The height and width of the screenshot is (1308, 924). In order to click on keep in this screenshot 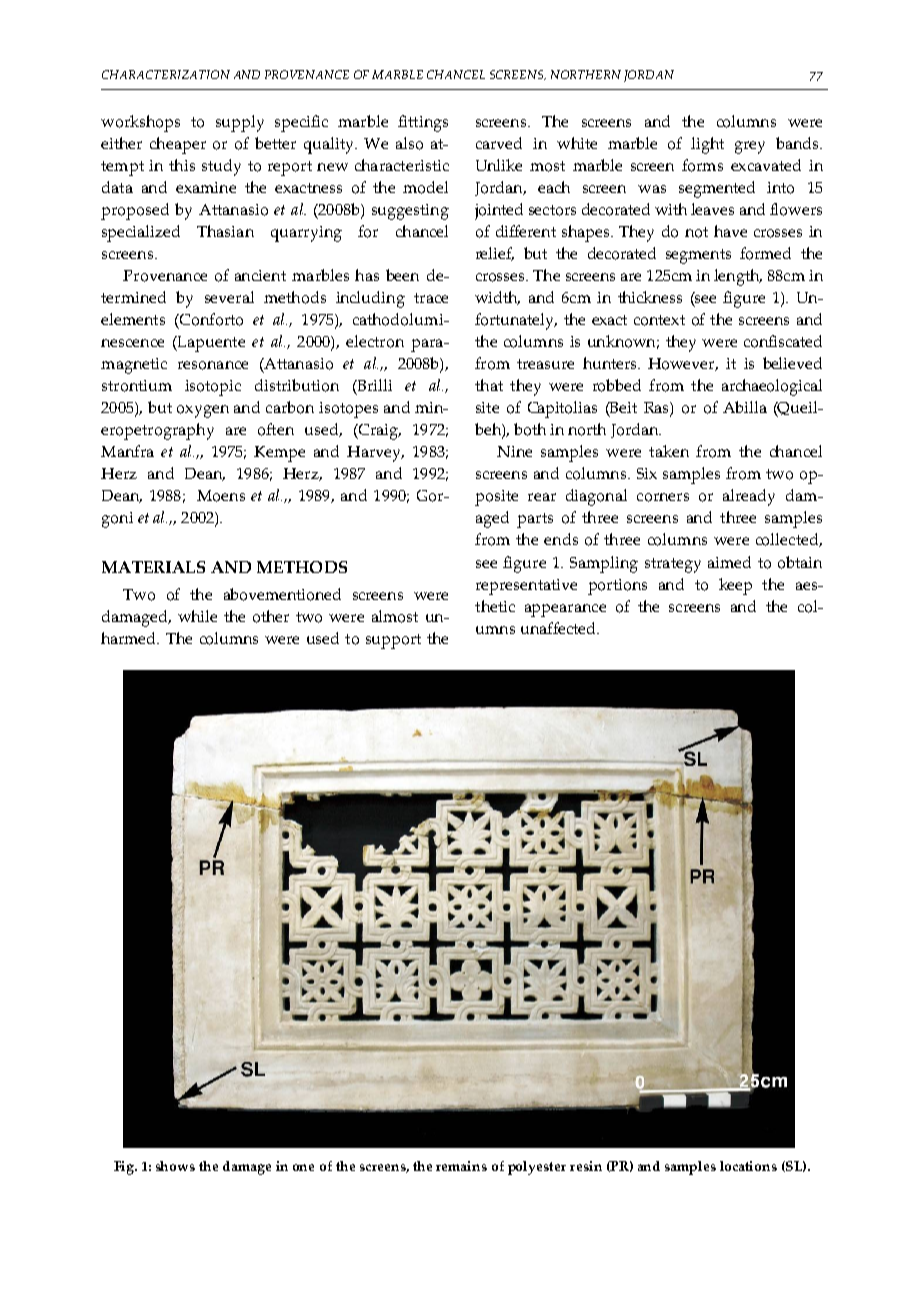, I will do `click(735, 586)`.
